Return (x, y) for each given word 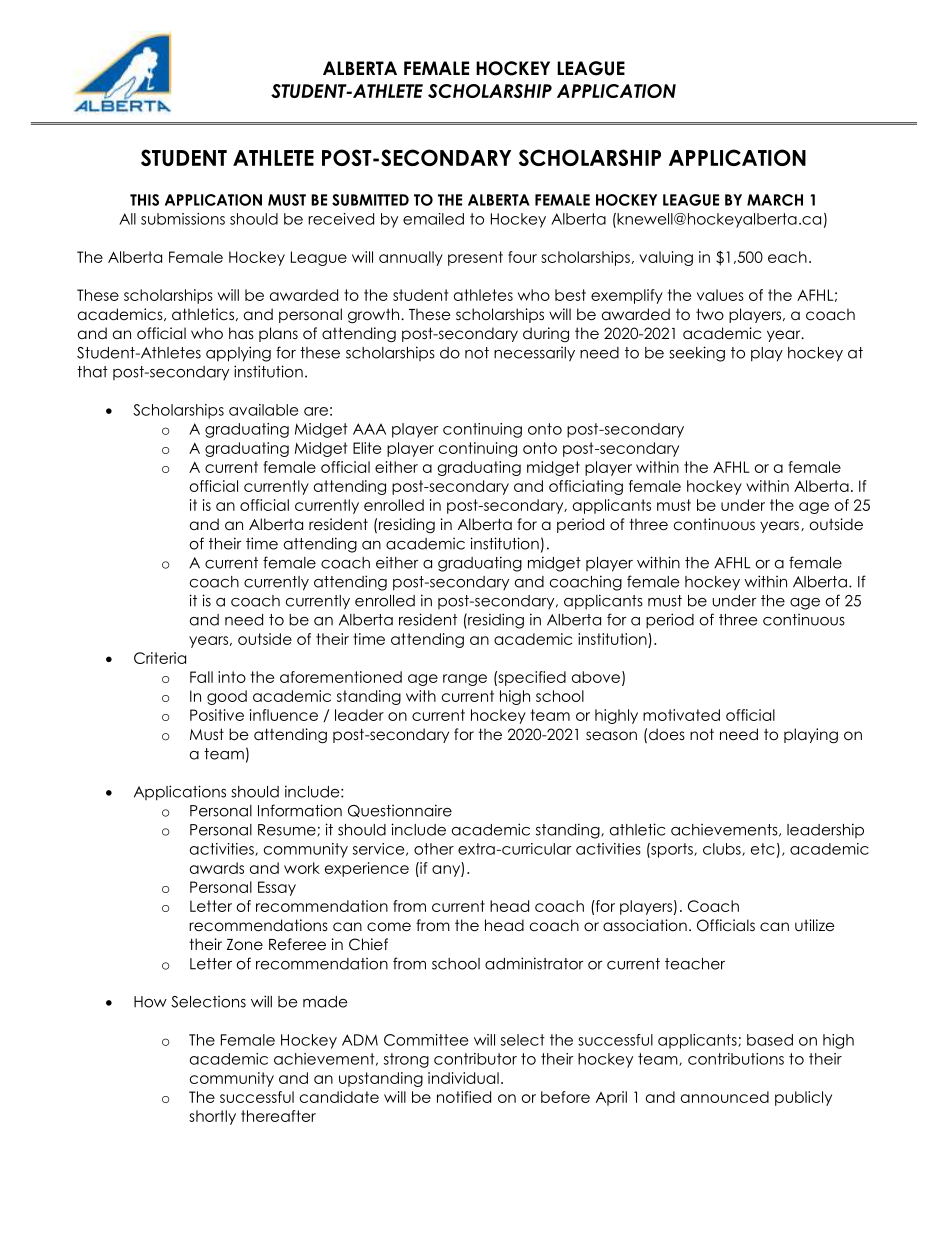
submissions (183, 219)
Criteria (160, 658)
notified (464, 1097)
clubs (723, 849)
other (434, 849)
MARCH (775, 200)
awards (217, 868)
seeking (697, 354)
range (465, 680)
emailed (433, 219)
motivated (681, 715)
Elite (367, 448)
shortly (212, 1117)
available (263, 410)
